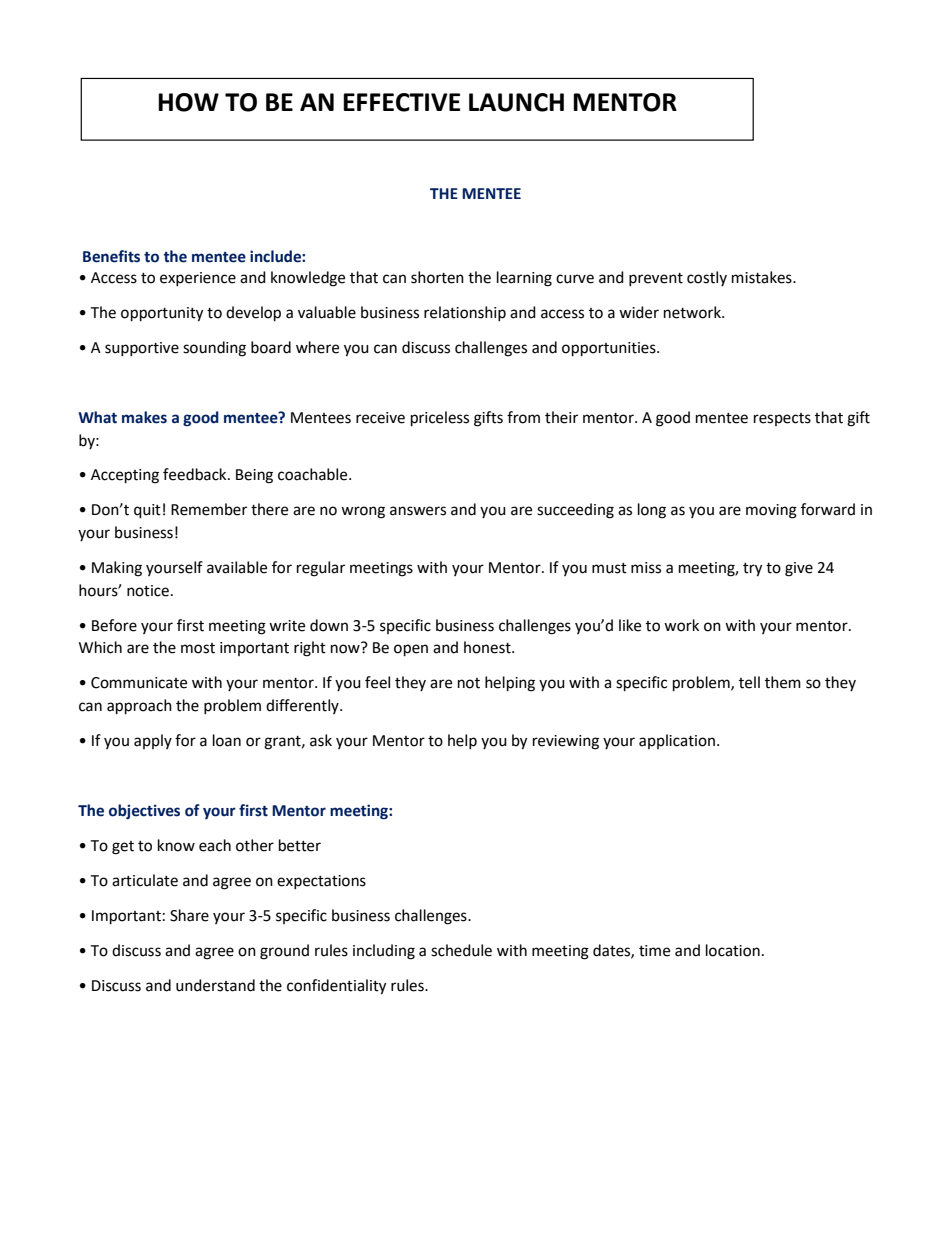  Describe the element at coordinates (733, 950) in the page. I see `location` at that location.
